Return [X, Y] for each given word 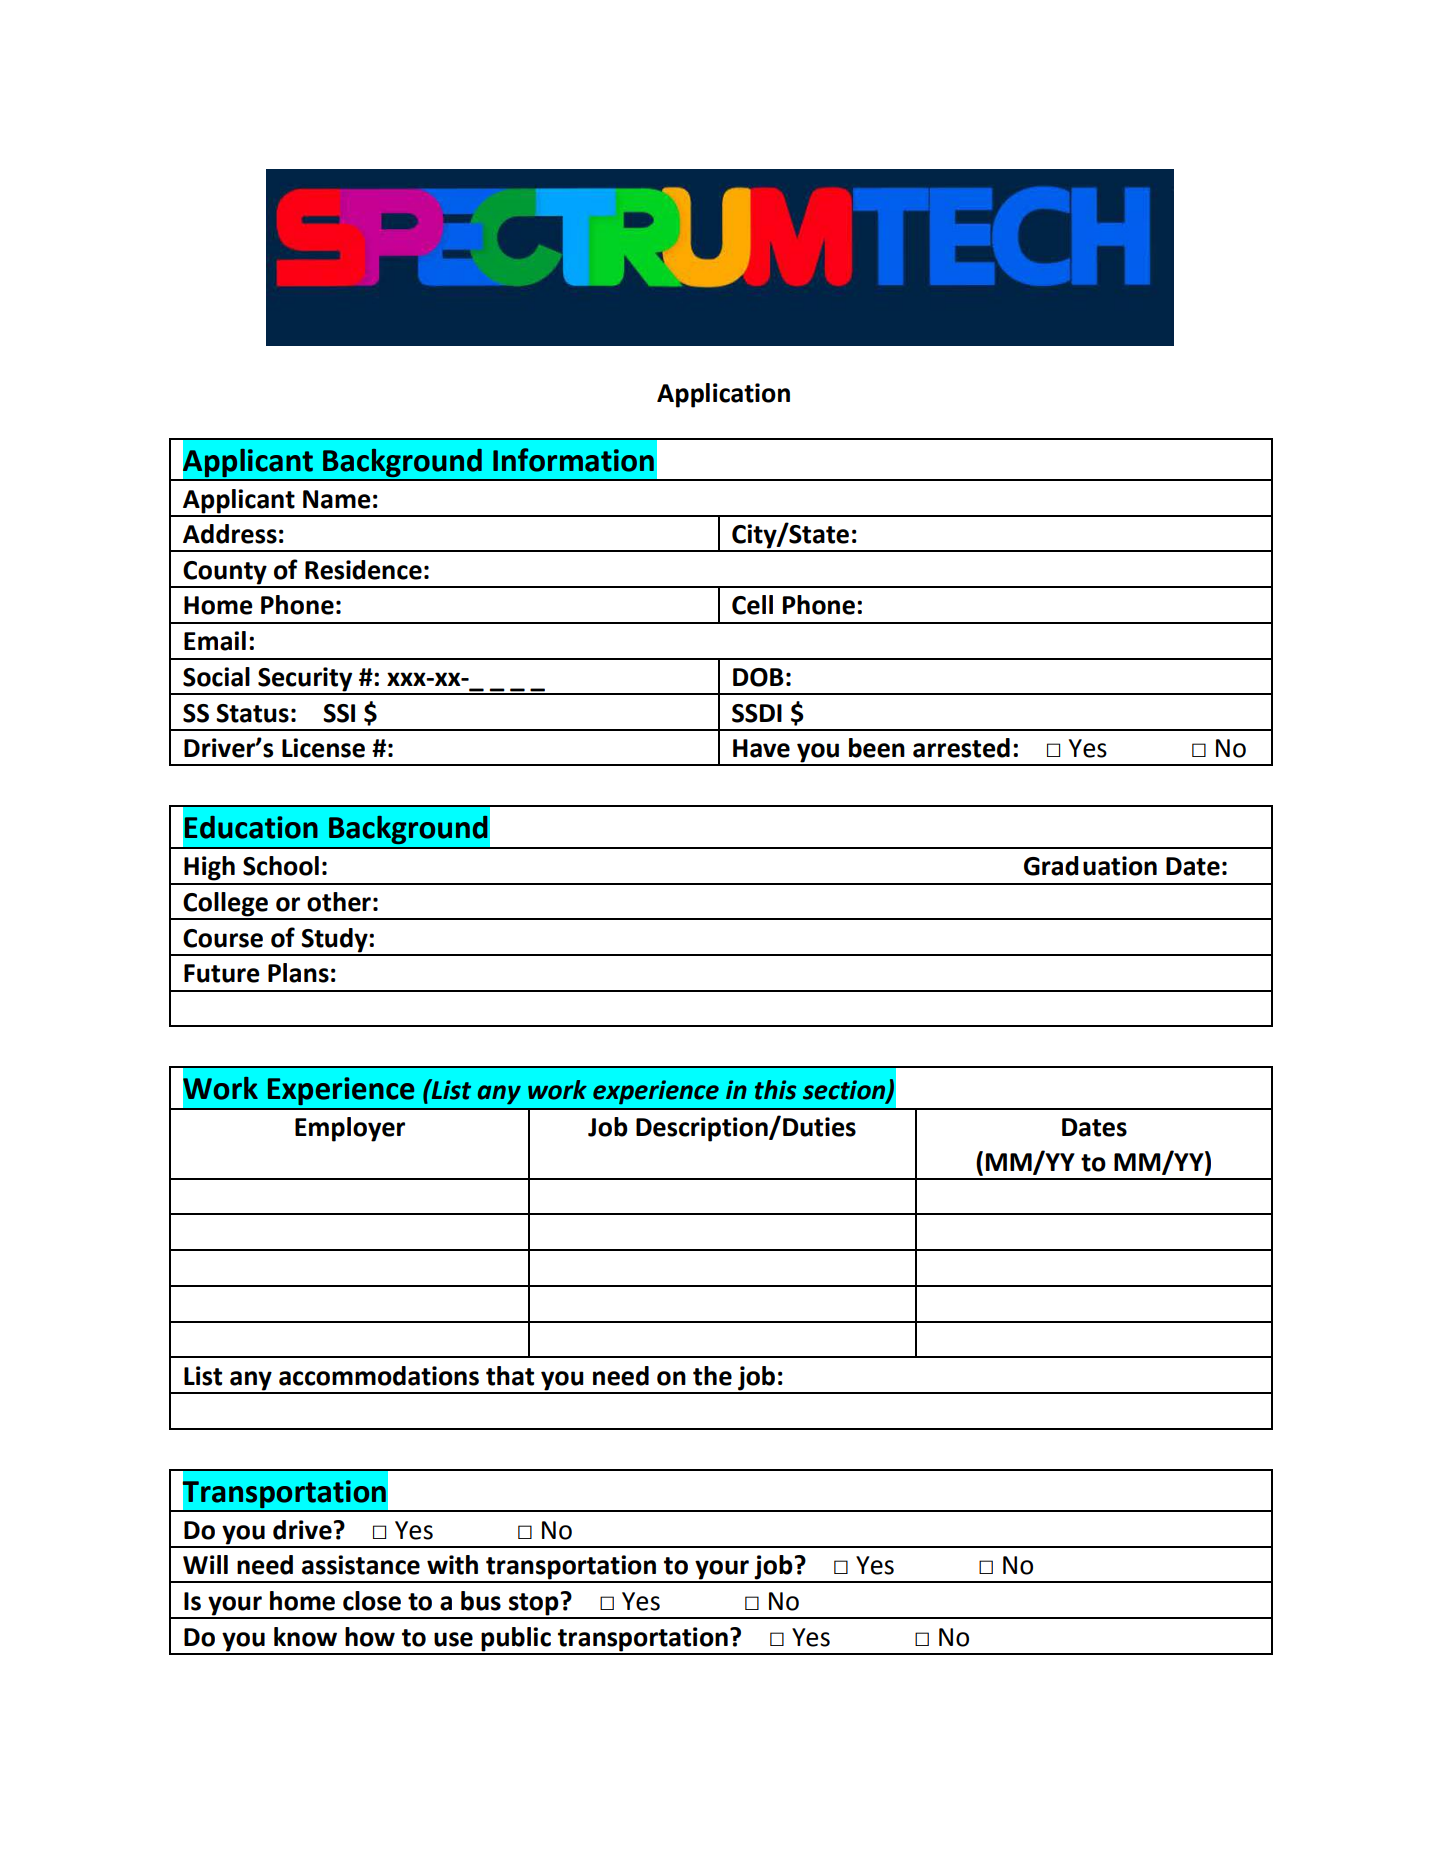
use [453, 1639]
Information [573, 460]
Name [337, 499]
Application [723, 395]
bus [481, 1601]
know [305, 1637]
